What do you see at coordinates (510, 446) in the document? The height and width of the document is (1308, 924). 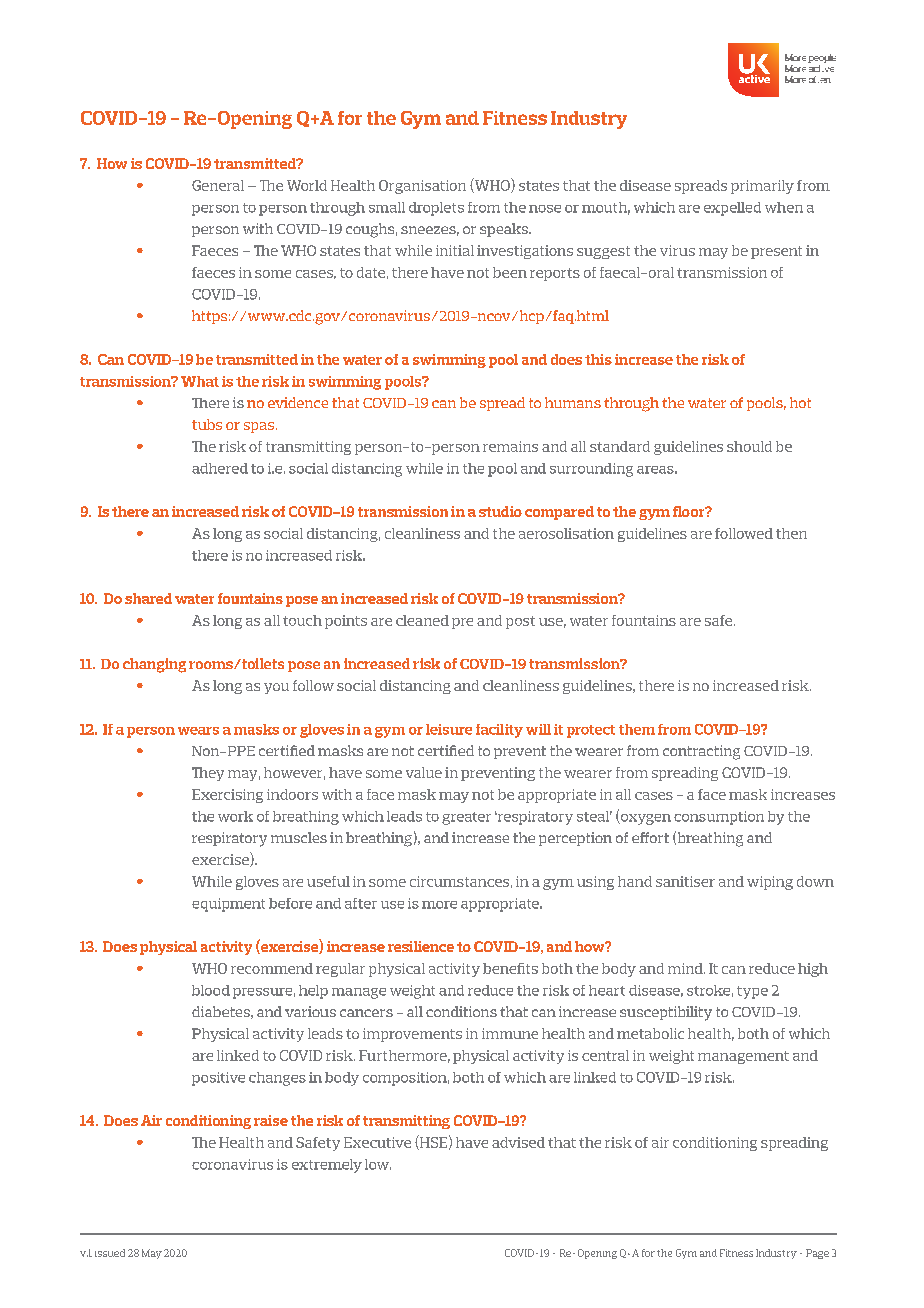 I see `remains` at bounding box center [510, 446].
